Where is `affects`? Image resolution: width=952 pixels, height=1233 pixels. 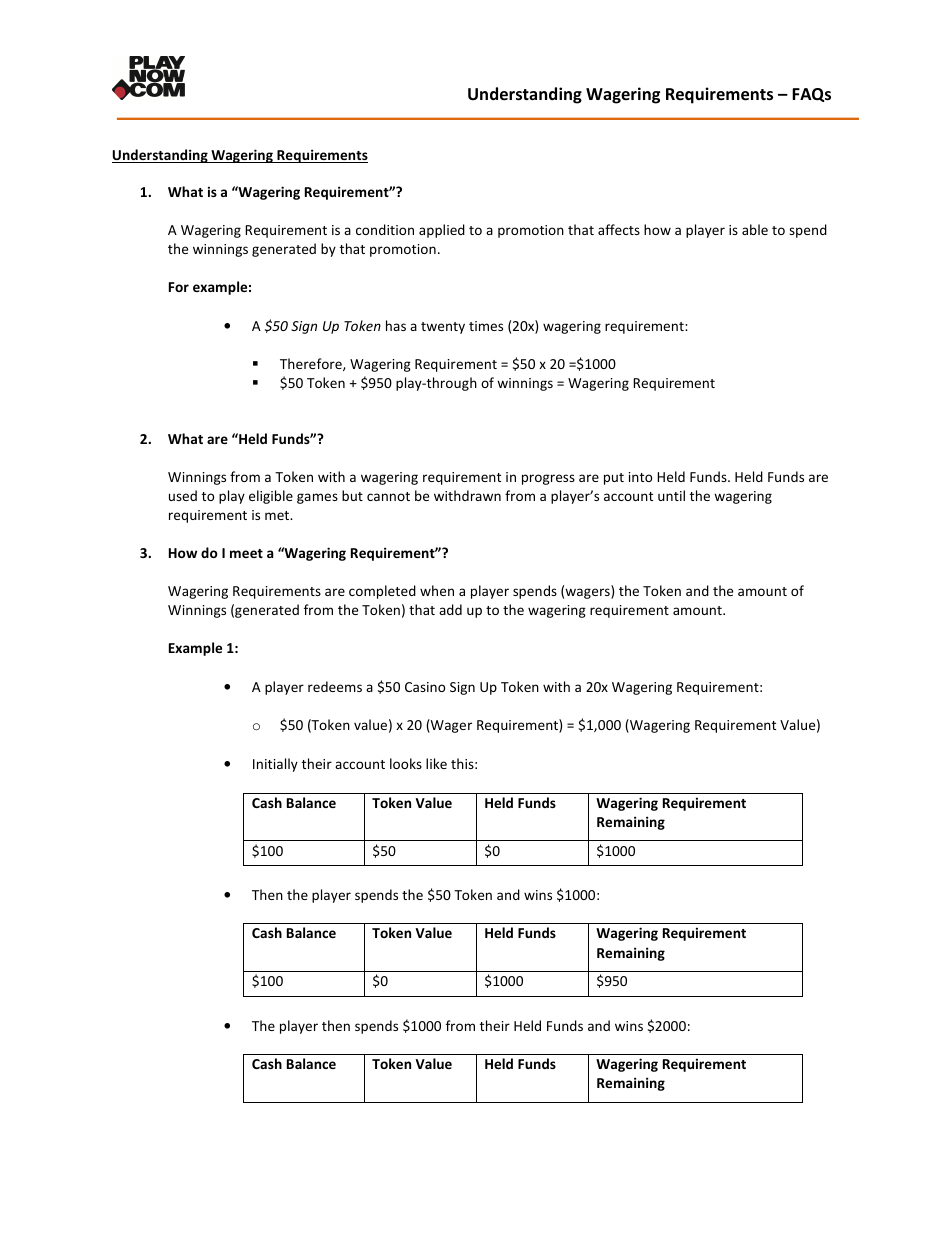
affects is located at coordinates (619, 229).
